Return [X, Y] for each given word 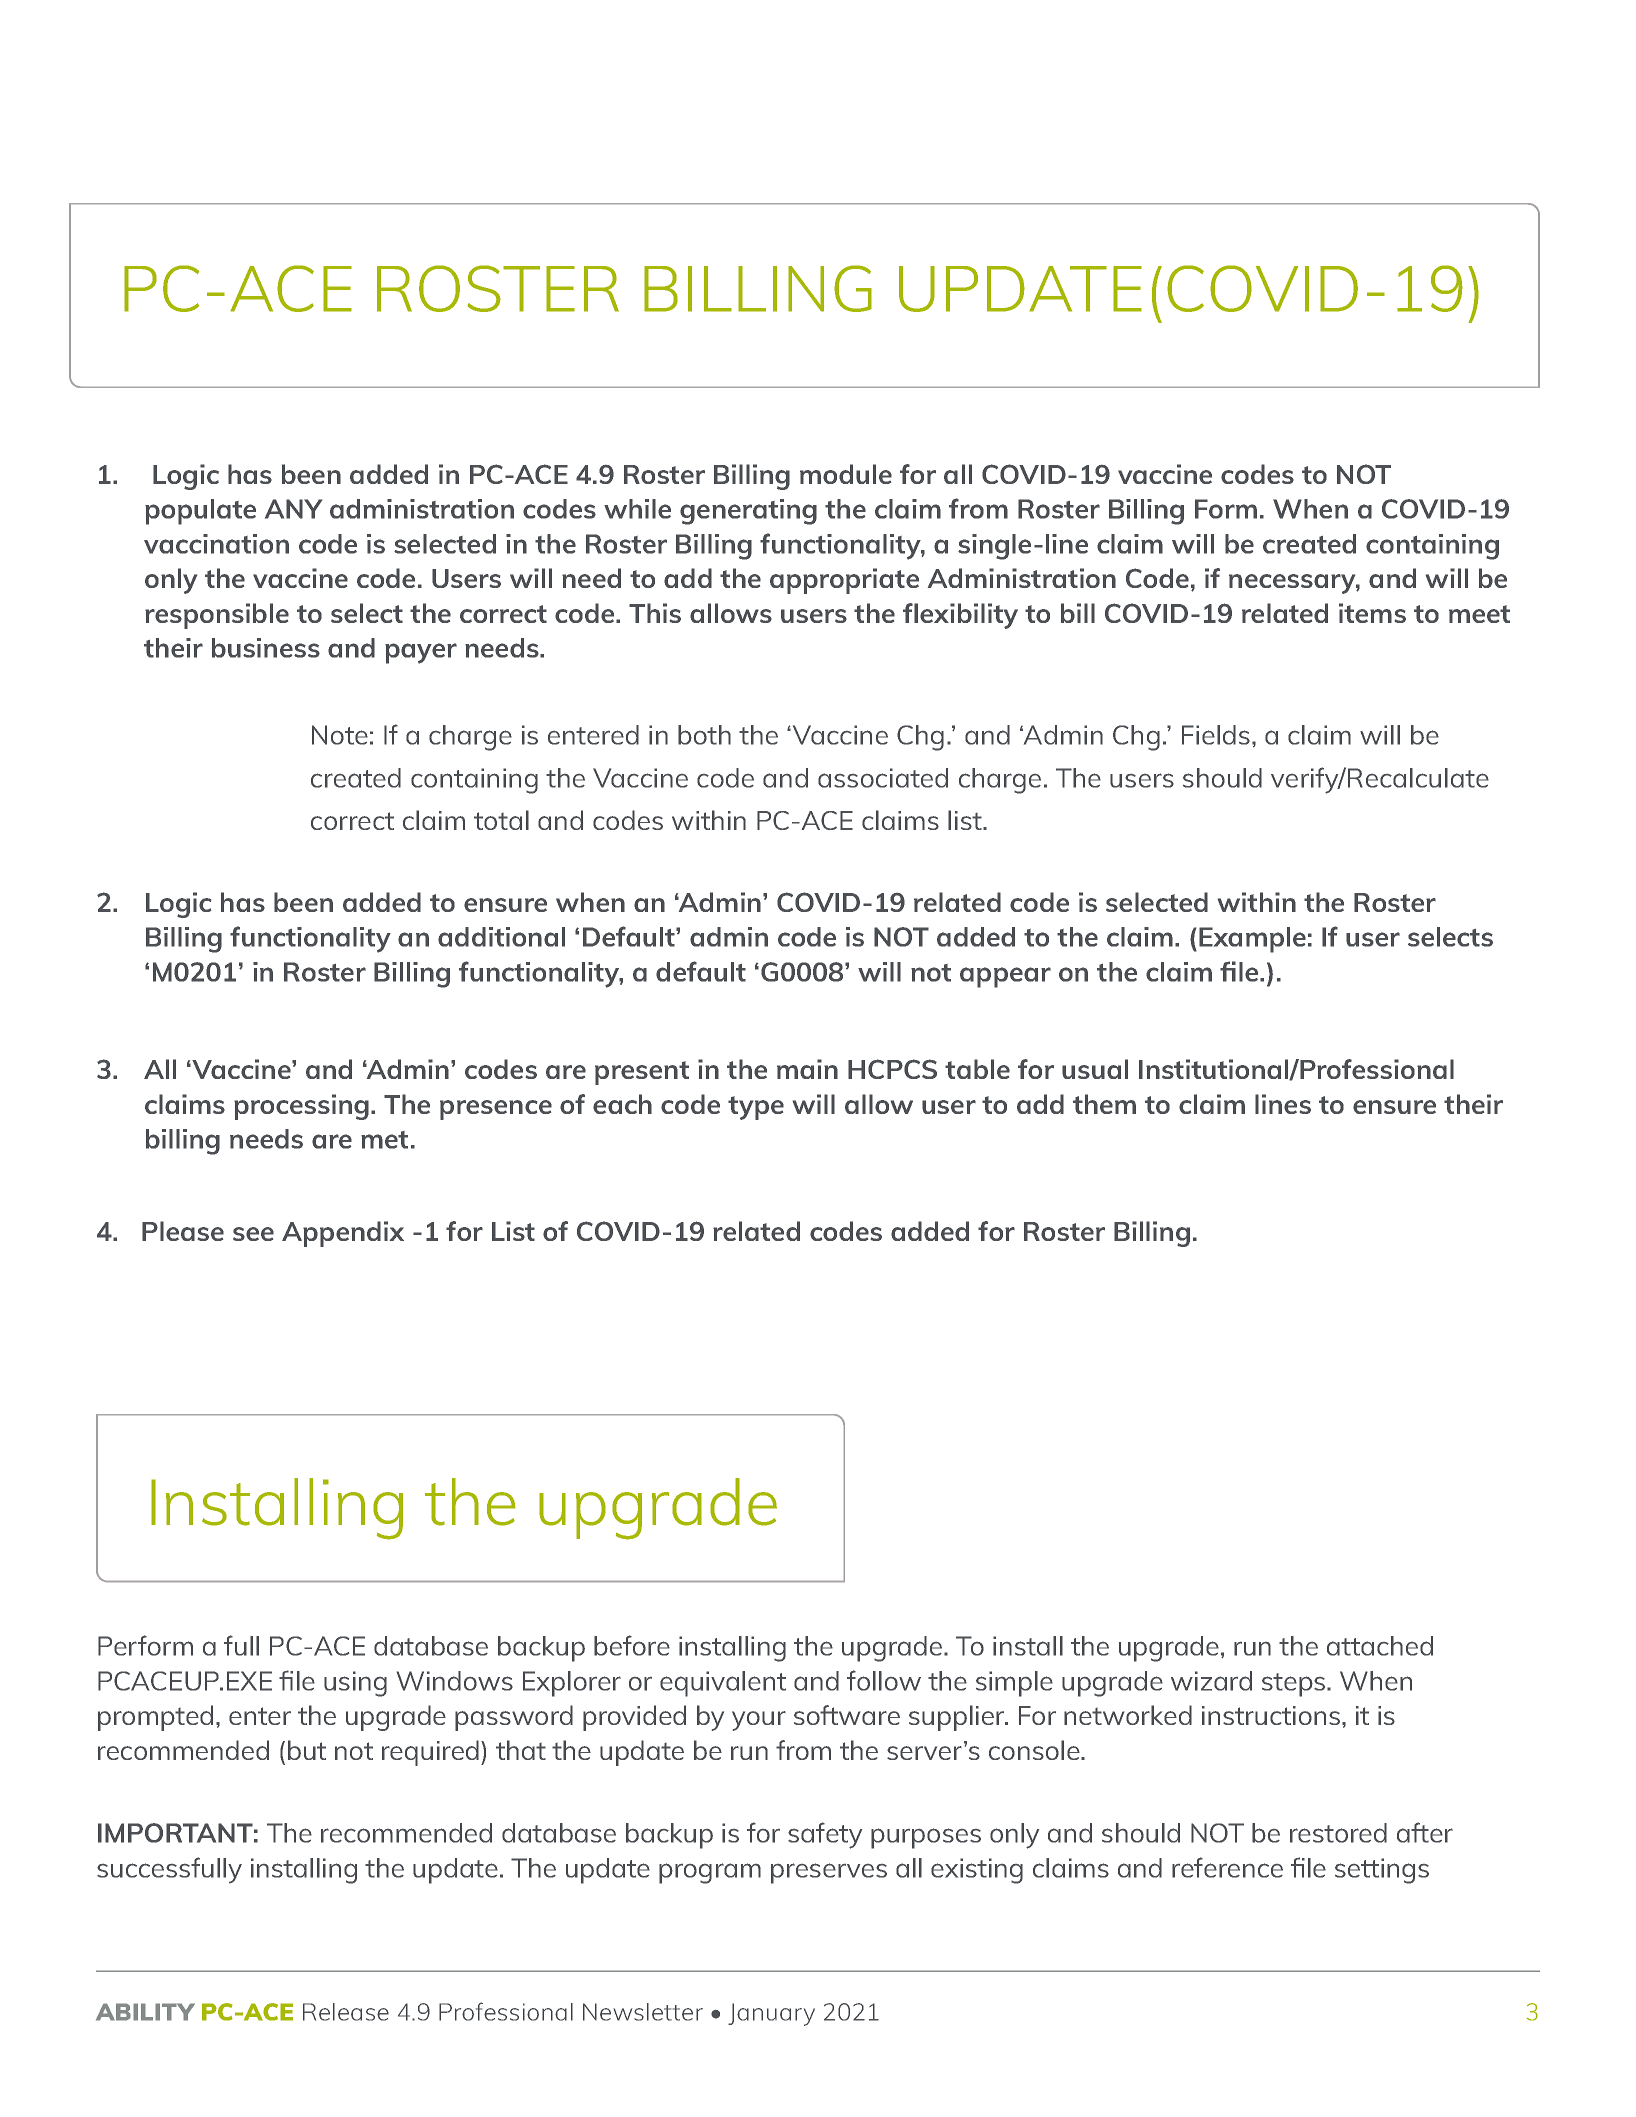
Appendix [343, 1234]
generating [748, 512]
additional [501, 937]
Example [1252, 940]
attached [1380, 1646]
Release [346, 2012]
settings [1382, 1871]
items [1372, 613]
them [1104, 1104]
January [771, 2014]
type [756, 1108]
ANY [293, 509]
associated [883, 778]
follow [884, 1680]
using [355, 1684]
